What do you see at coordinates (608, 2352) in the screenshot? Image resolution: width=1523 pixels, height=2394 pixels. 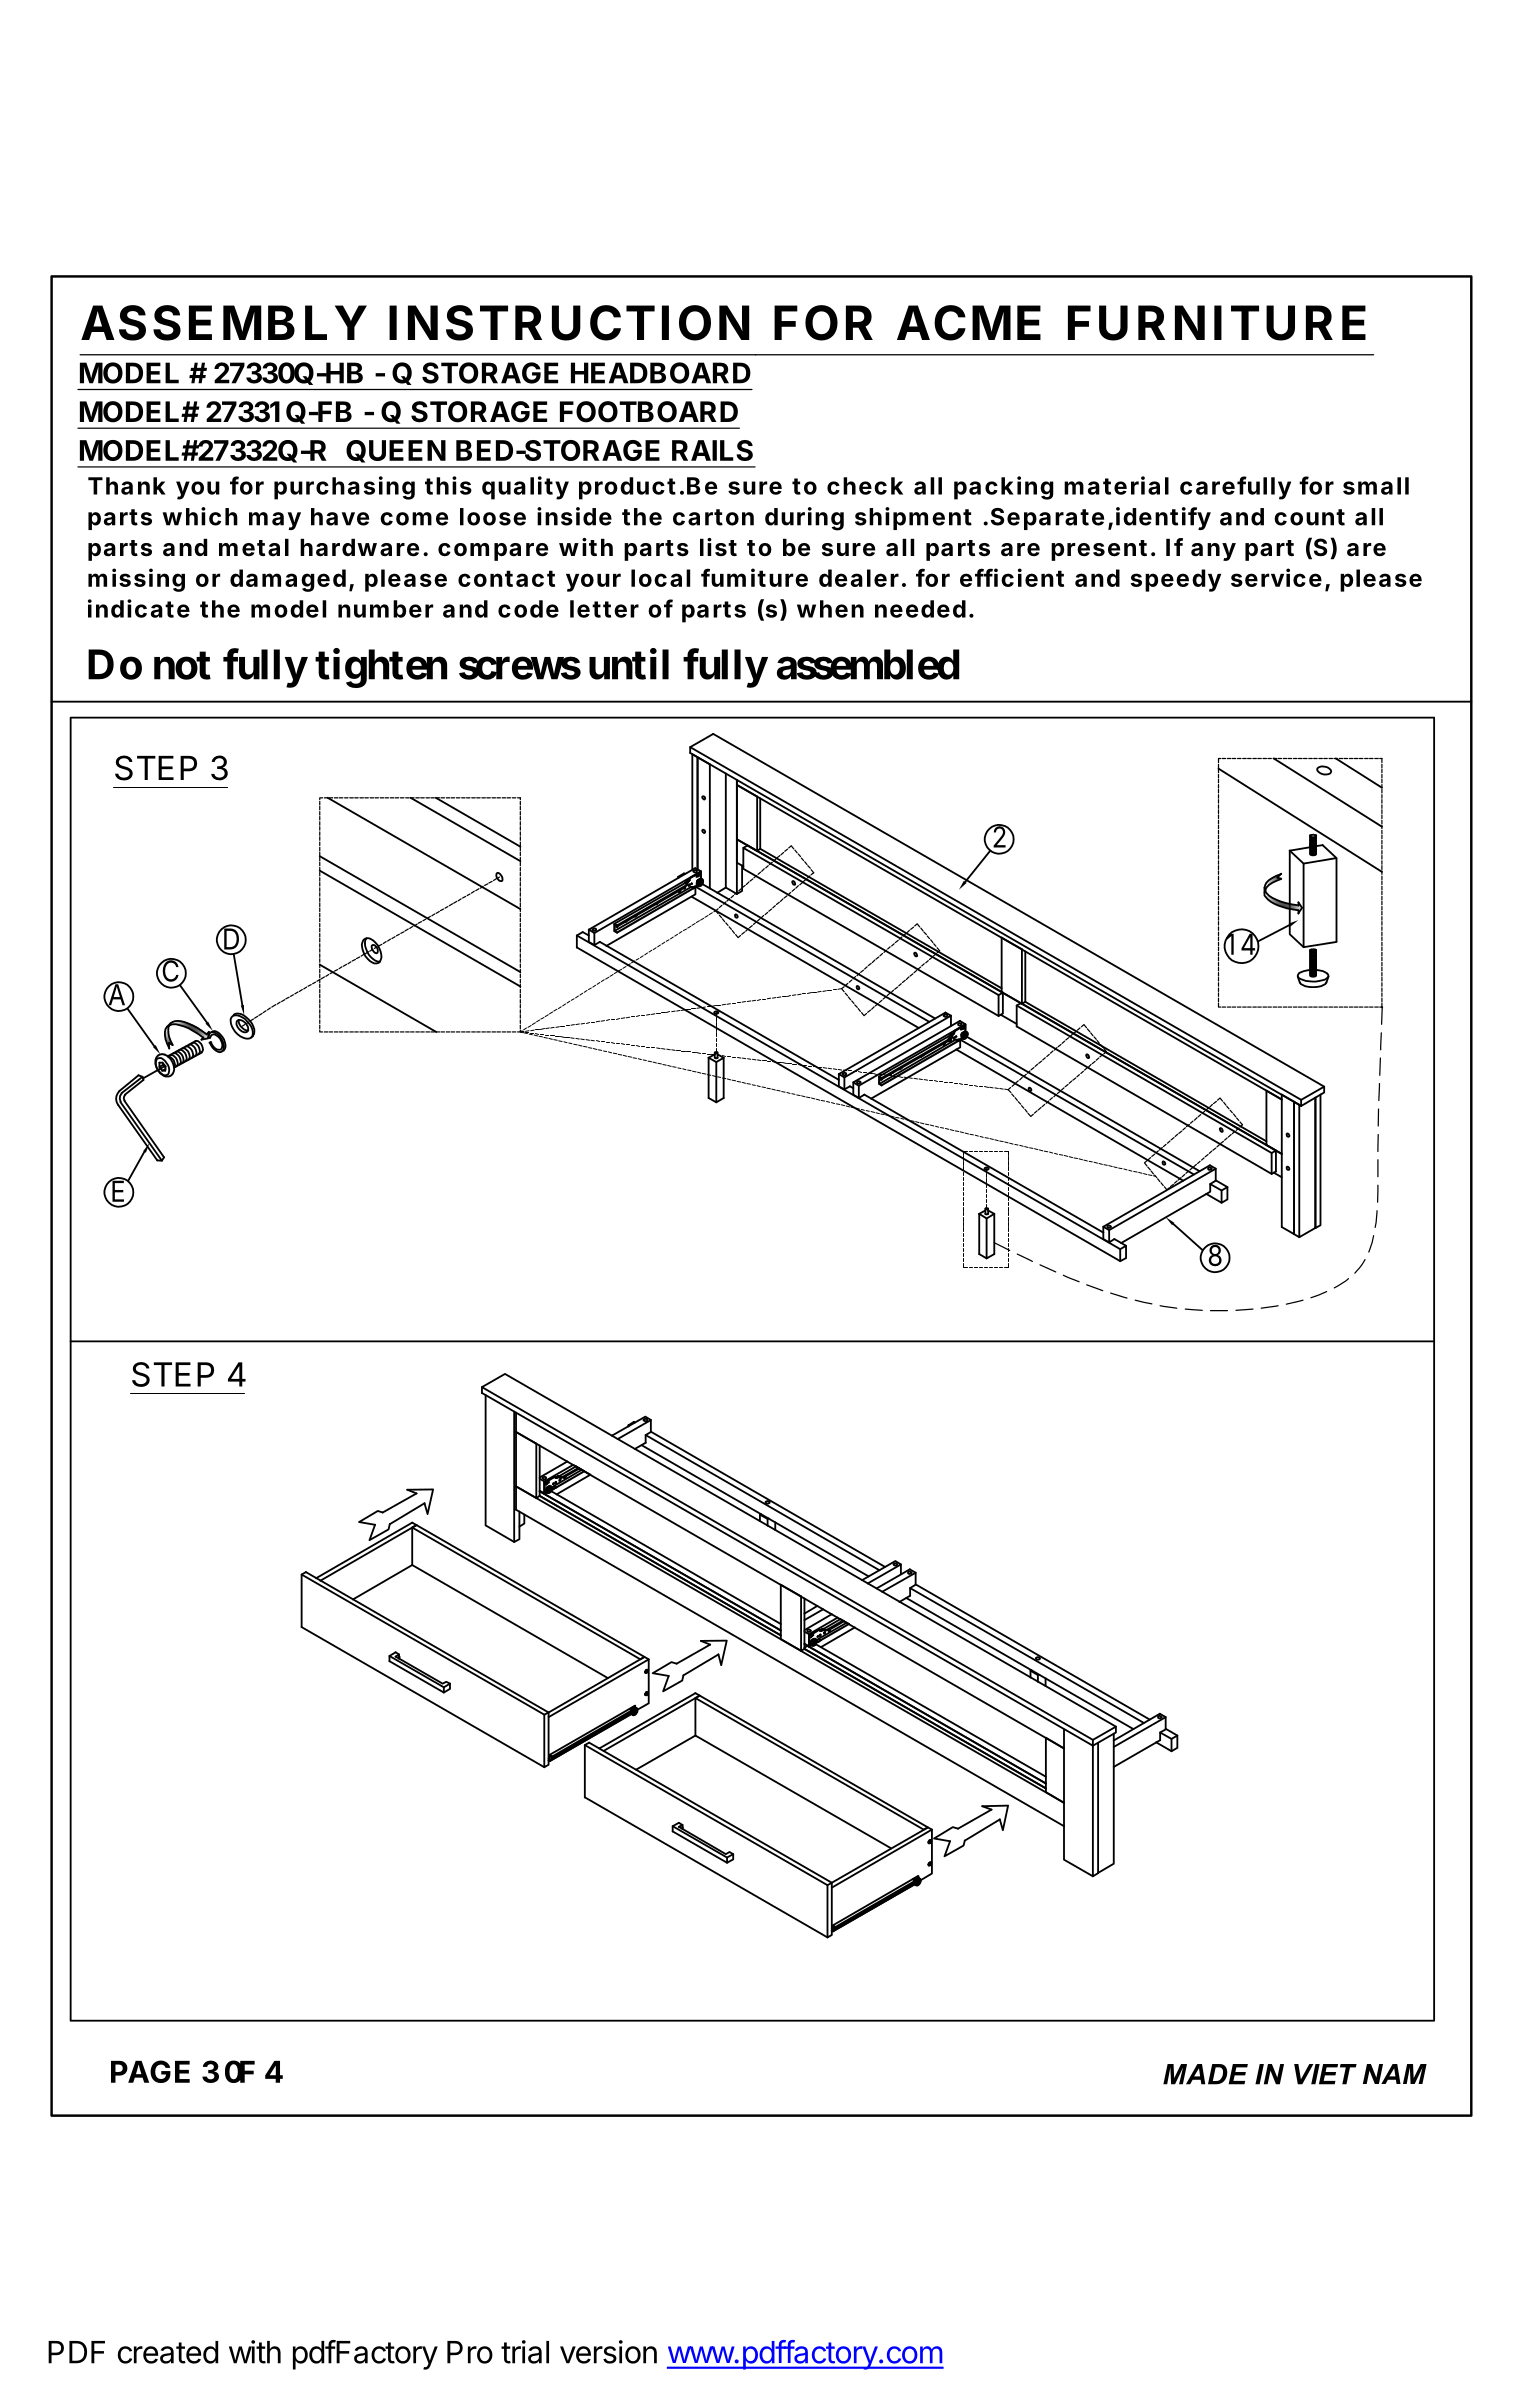 I see `version` at bounding box center [608, 2352].
